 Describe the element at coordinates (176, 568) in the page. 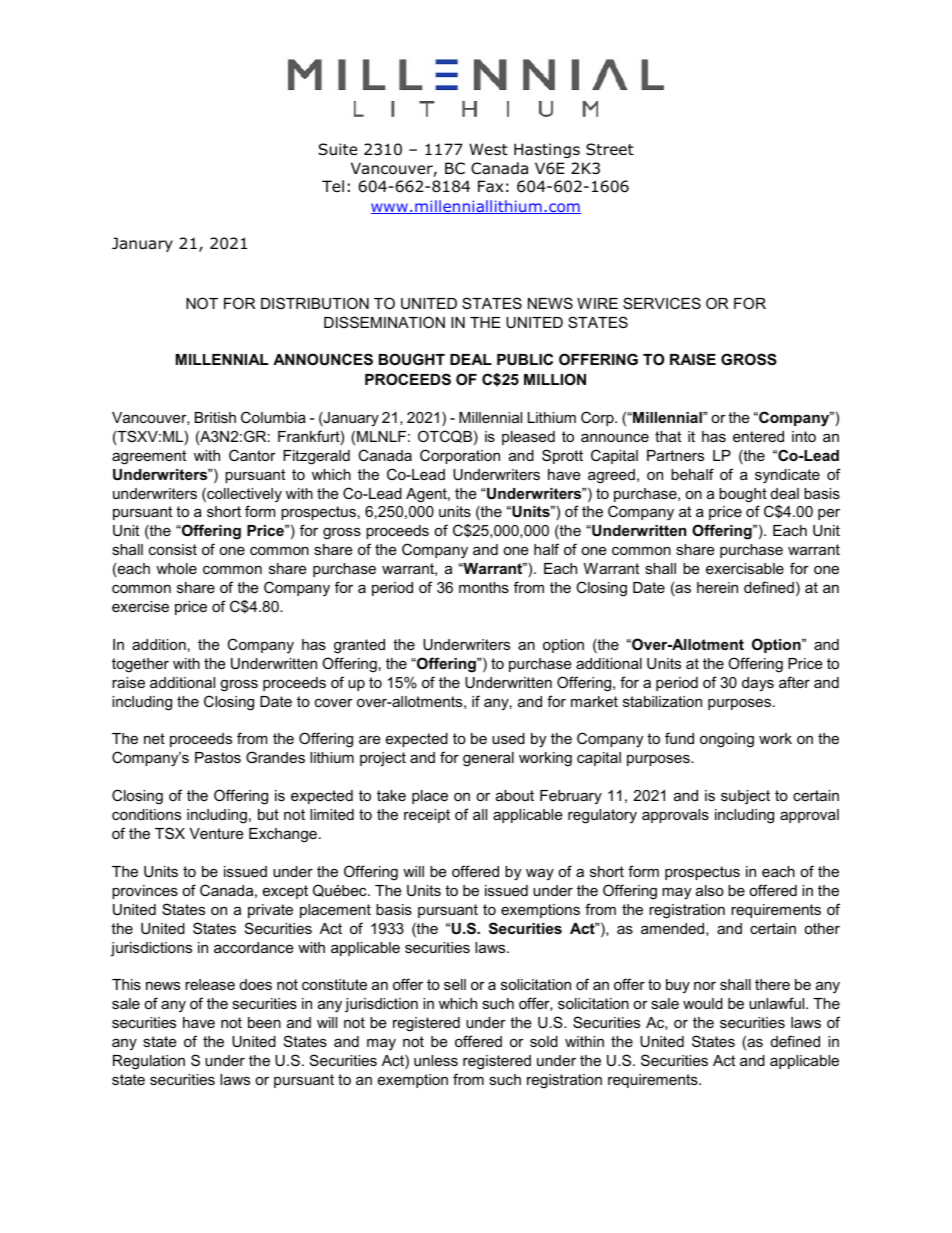

I see `whole` at that location.
